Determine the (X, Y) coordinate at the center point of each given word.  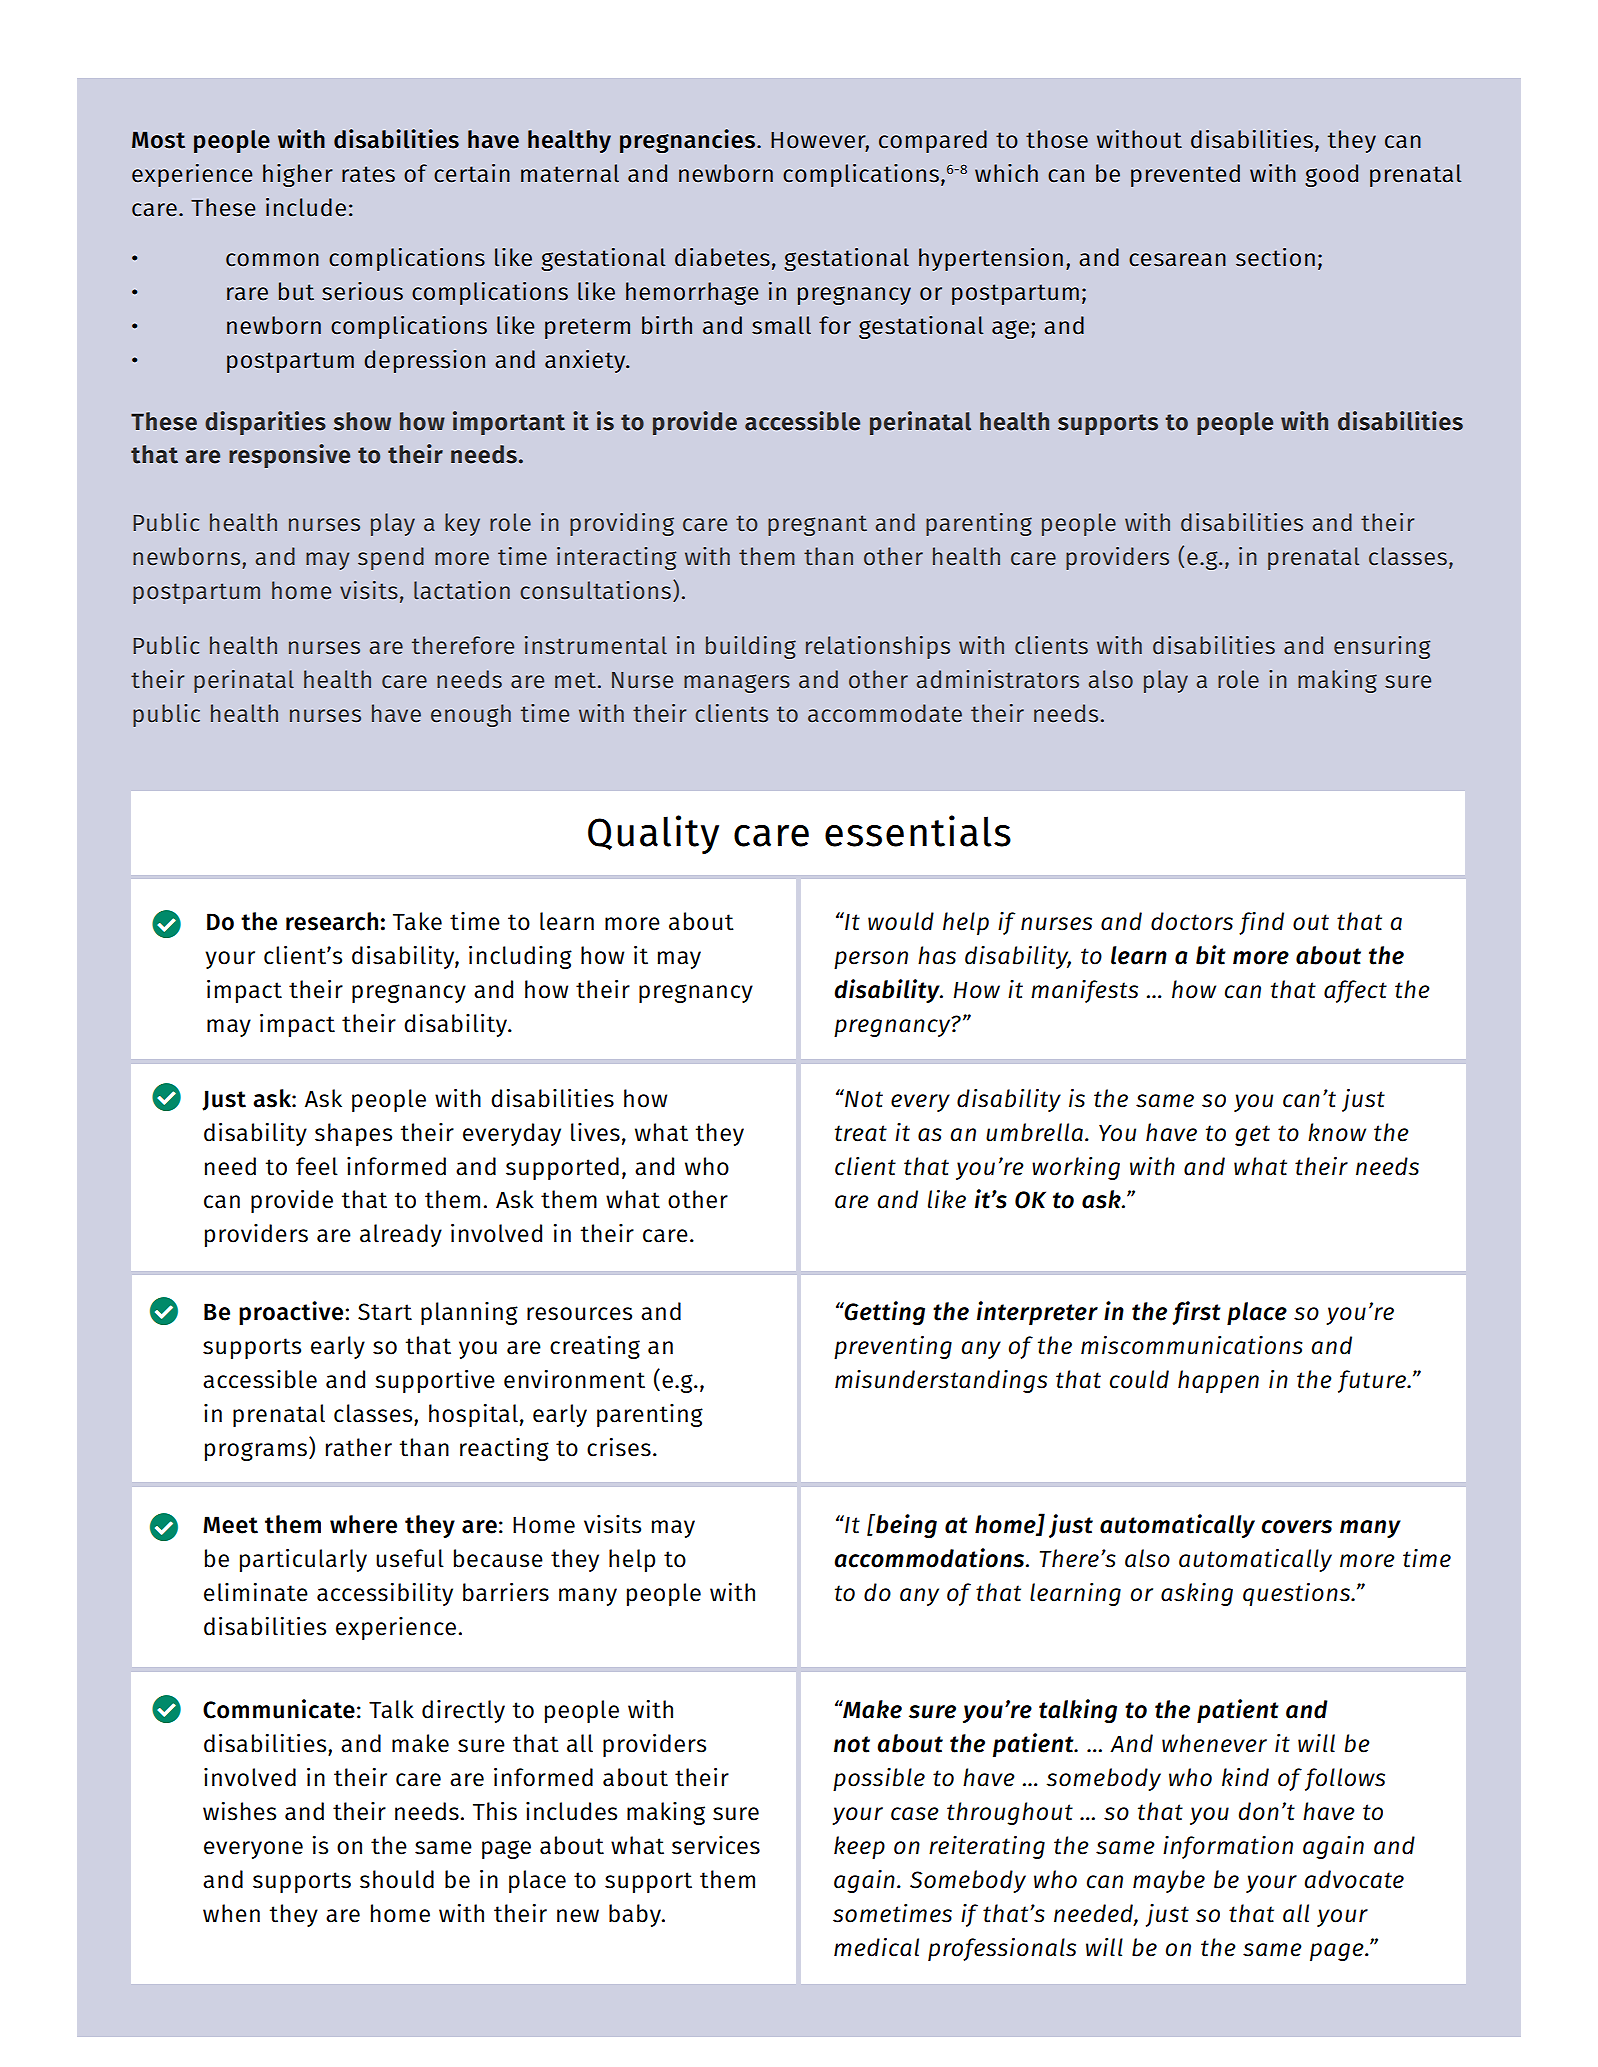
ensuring (1382, 647)
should (397, 1879)
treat (861, 1133)
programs (256, 1451)
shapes (353, 1134)
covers (1296, 1527)
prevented (1185, 175)
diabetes (722, 257)
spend (391, 558)
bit (1211, 955)
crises (619, 1447)
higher (298, 175)
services (716, 1845)
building (751, 647)
